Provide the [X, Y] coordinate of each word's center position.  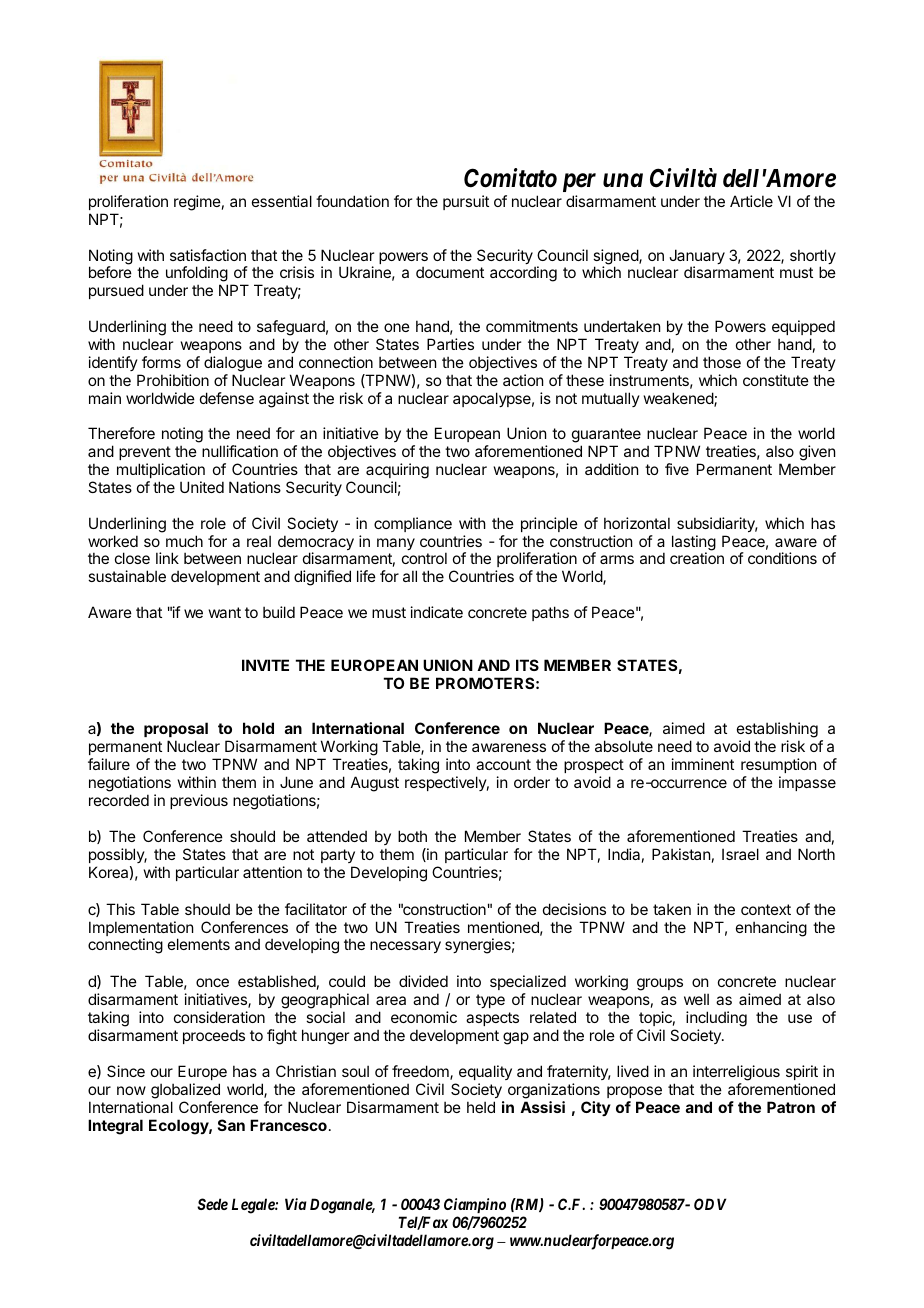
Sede [212, 1204]
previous [199, 801]
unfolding [197, 275]
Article [751, 201]
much [184, 541]
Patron [791, 1107]
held [481, 1107]
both [412, 836]
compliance [413, 524]
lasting [694, 544]
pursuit [466, 202]
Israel [740, 854]
